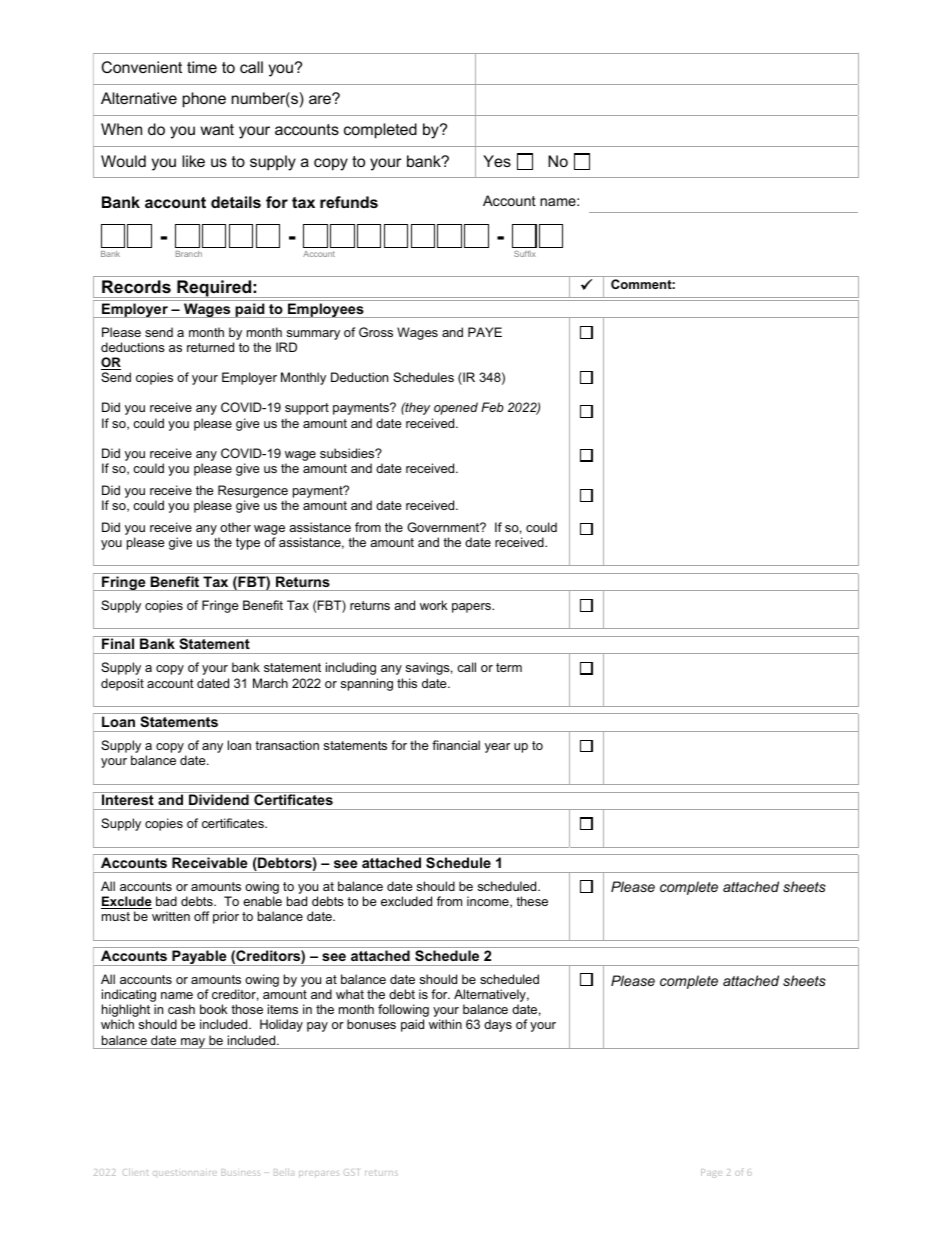  Describe the element at coordinates (525, 254) in the document. I see `Suffix` at that location.
